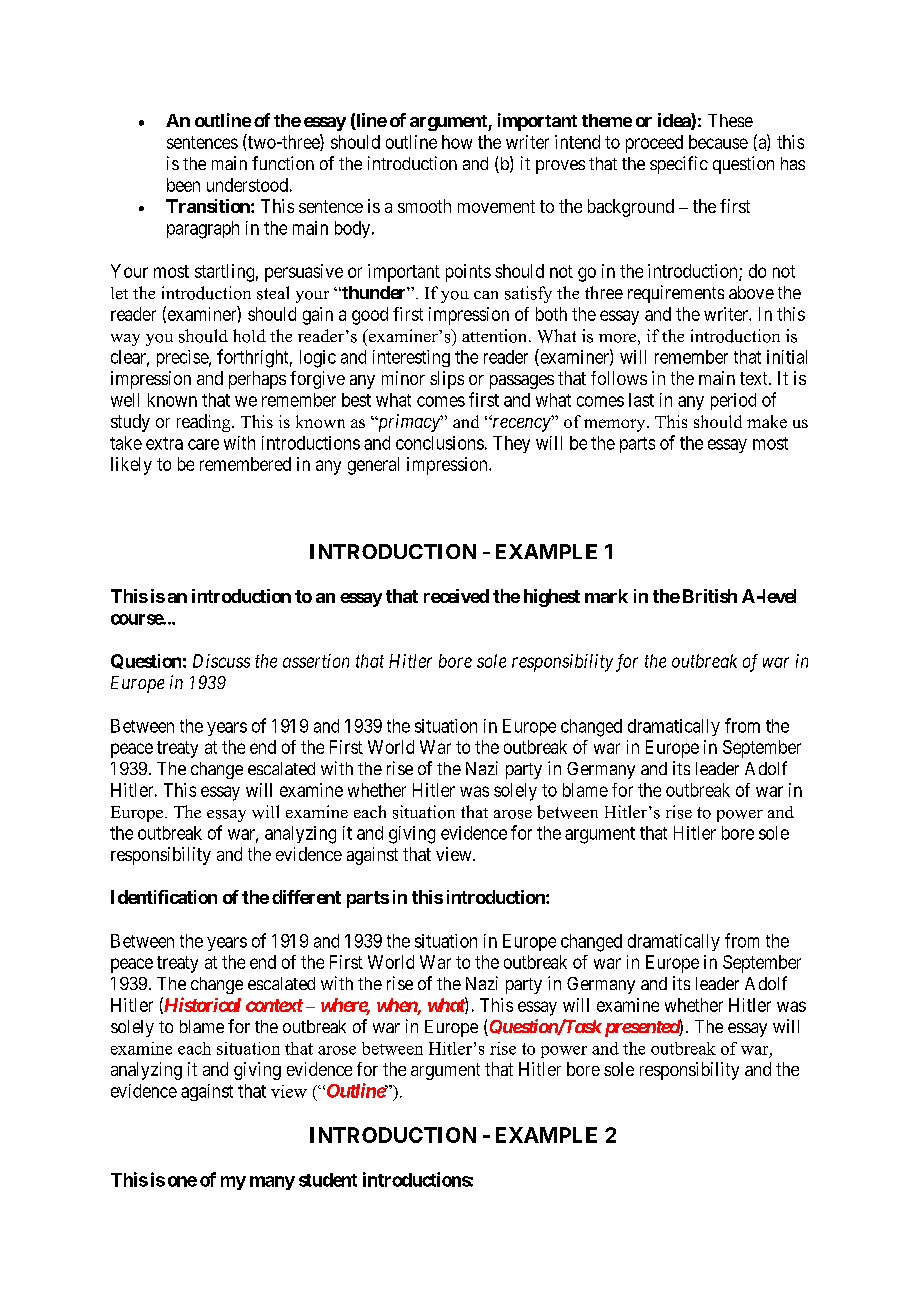 This page has height=1308, width=924. I want to click on different, so click(306, 897).
